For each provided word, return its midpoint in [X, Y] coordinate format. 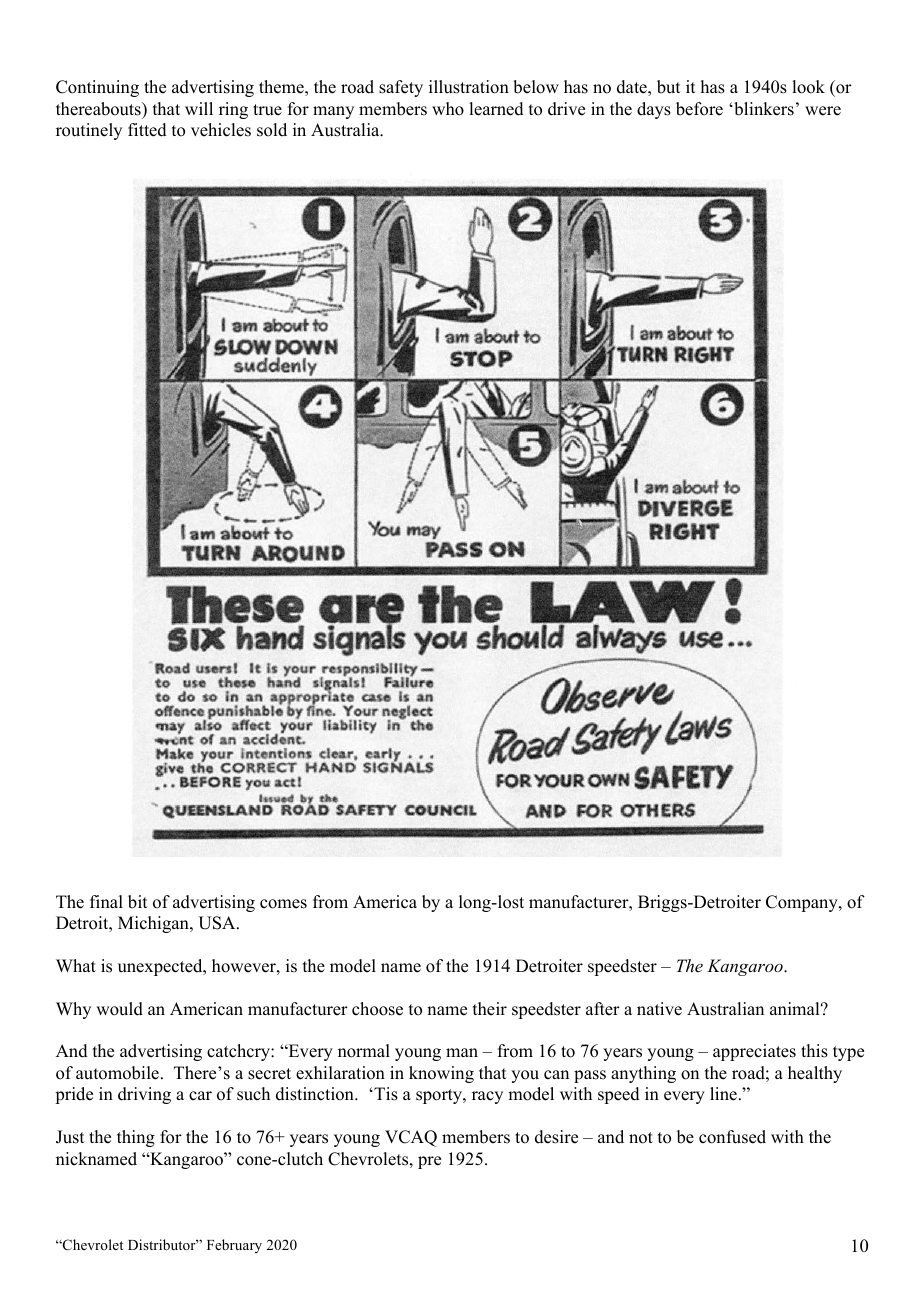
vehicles [221, 130]
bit [137, 902]
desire [556, 1137]
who [448, 109]
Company [803, 903]
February [234, 1246]
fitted [147, 130]
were [823, 111]
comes [283, 904]
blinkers [763, 109]
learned [496, 109]
